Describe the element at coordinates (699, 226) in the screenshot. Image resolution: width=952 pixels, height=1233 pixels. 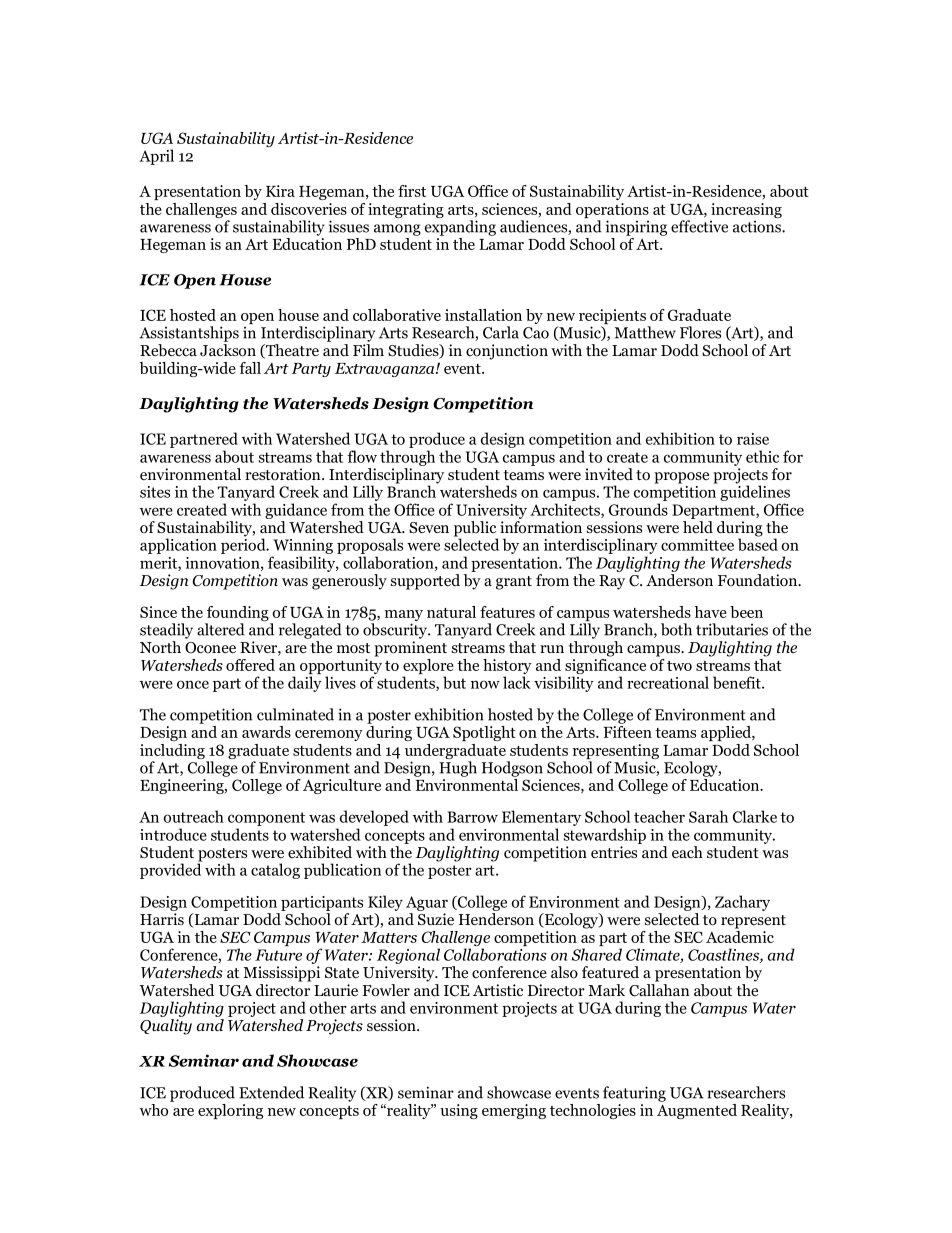
I see `effective` at that location.
